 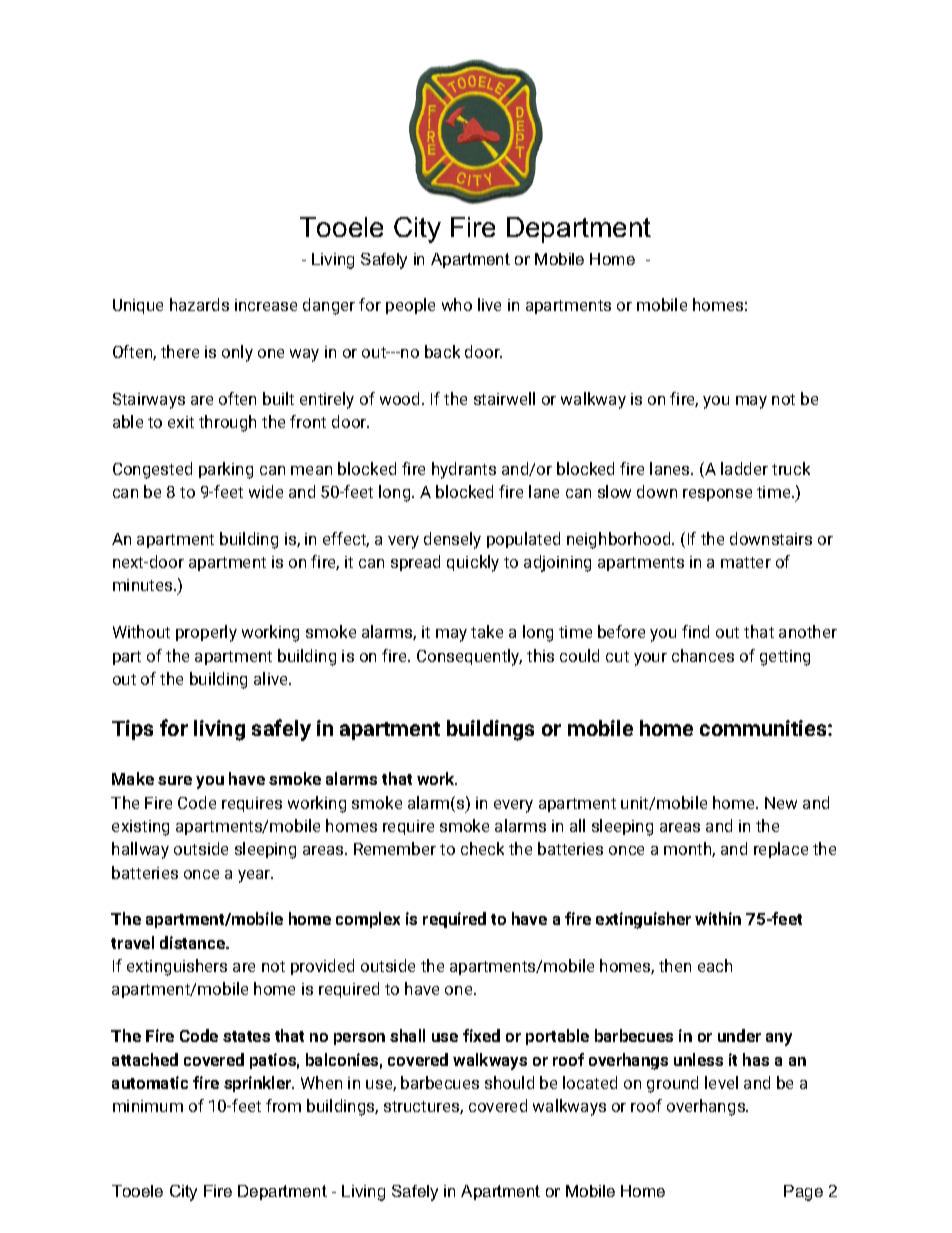 I want to click on should, so click(x=509, y=1082).
